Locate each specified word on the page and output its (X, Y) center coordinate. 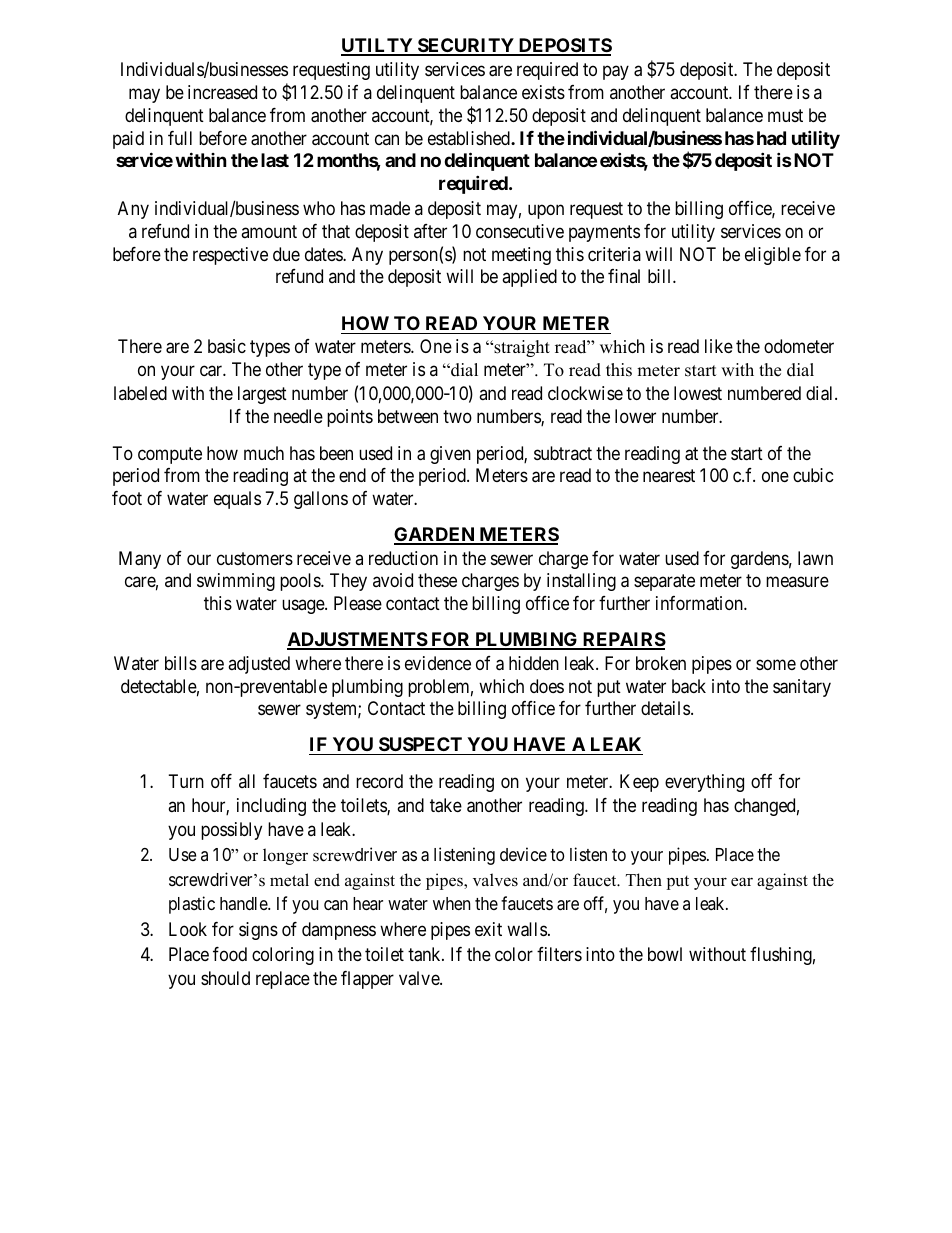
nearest (669, 475)
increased (222, 92)
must (785, 115)
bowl (665, 954)
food (230, 954)
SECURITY (466, 46)
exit (488, 929)
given (450, 455)
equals (237, 500)
